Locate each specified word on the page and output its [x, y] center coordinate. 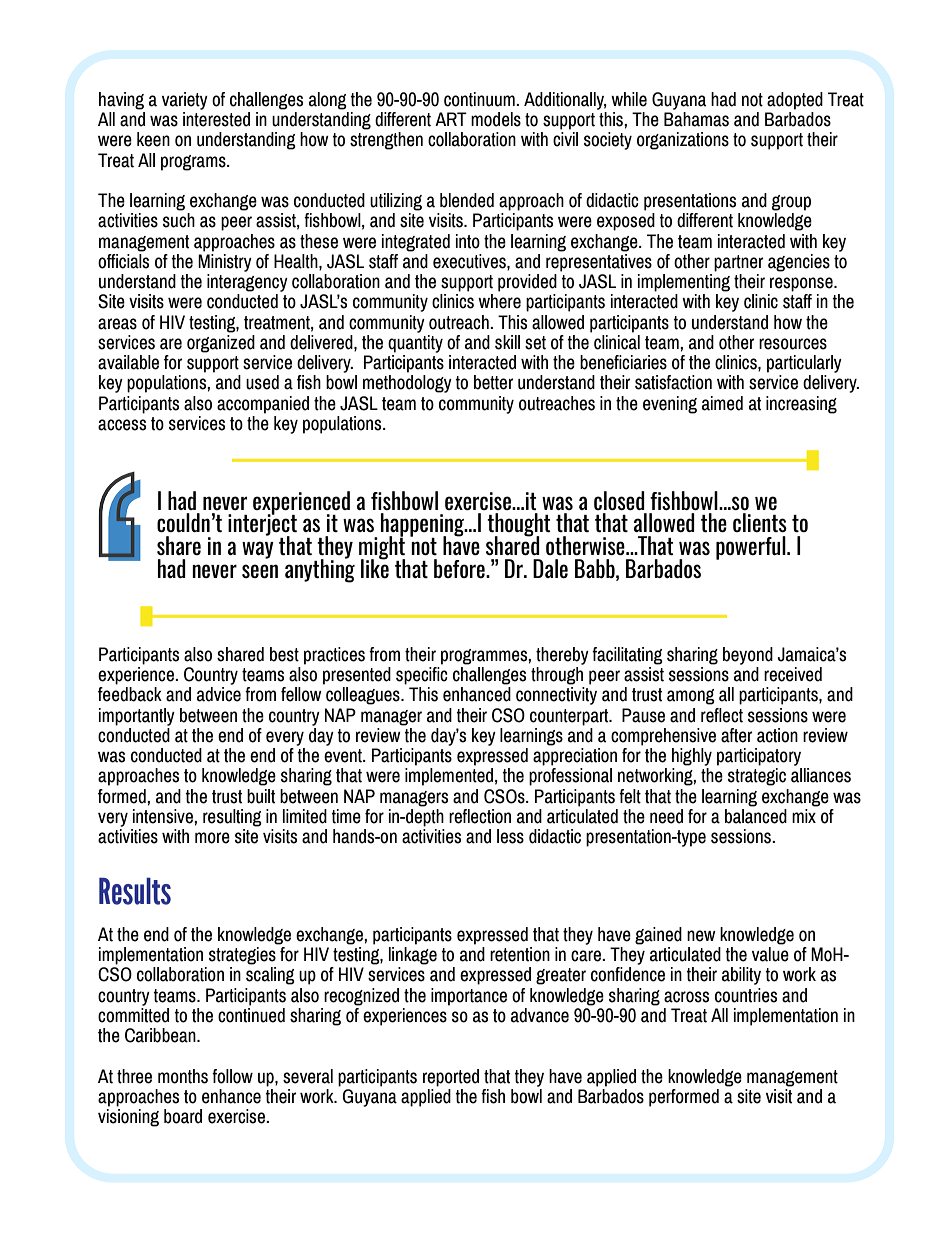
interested [216, 119]
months [183, 1076]
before [460, 568]
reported [451, 1078]
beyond [748, 656]
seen [260, 571]
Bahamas [696, 119]
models [496, 119]
